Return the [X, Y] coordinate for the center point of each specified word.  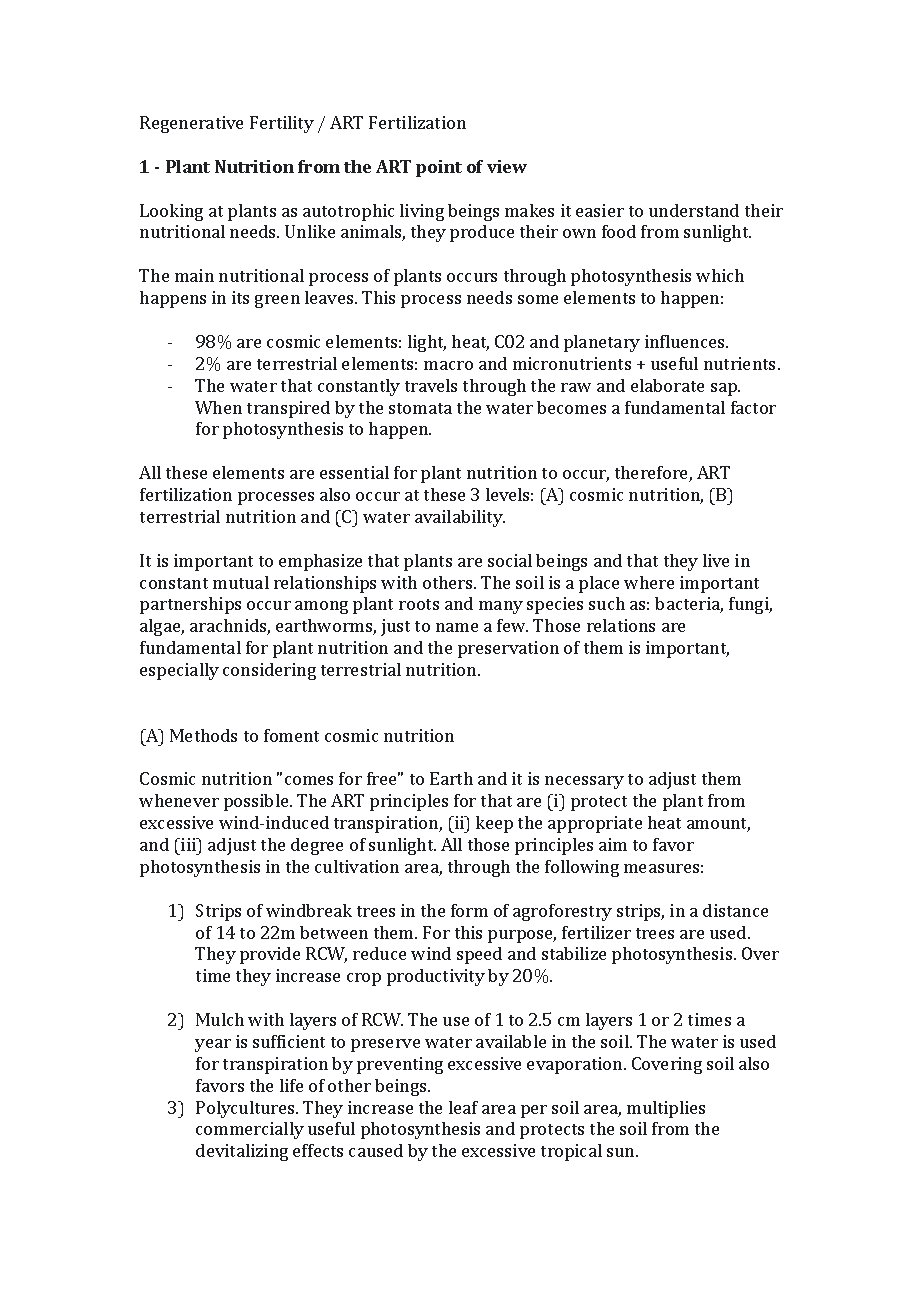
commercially [250, 1130]
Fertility [282, 124]
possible [257, 802]
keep [494, 824]
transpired [288, 409]
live [716, 560]
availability [460, 518]
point [439, 168]
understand [694, 210]
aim [613, 844]
